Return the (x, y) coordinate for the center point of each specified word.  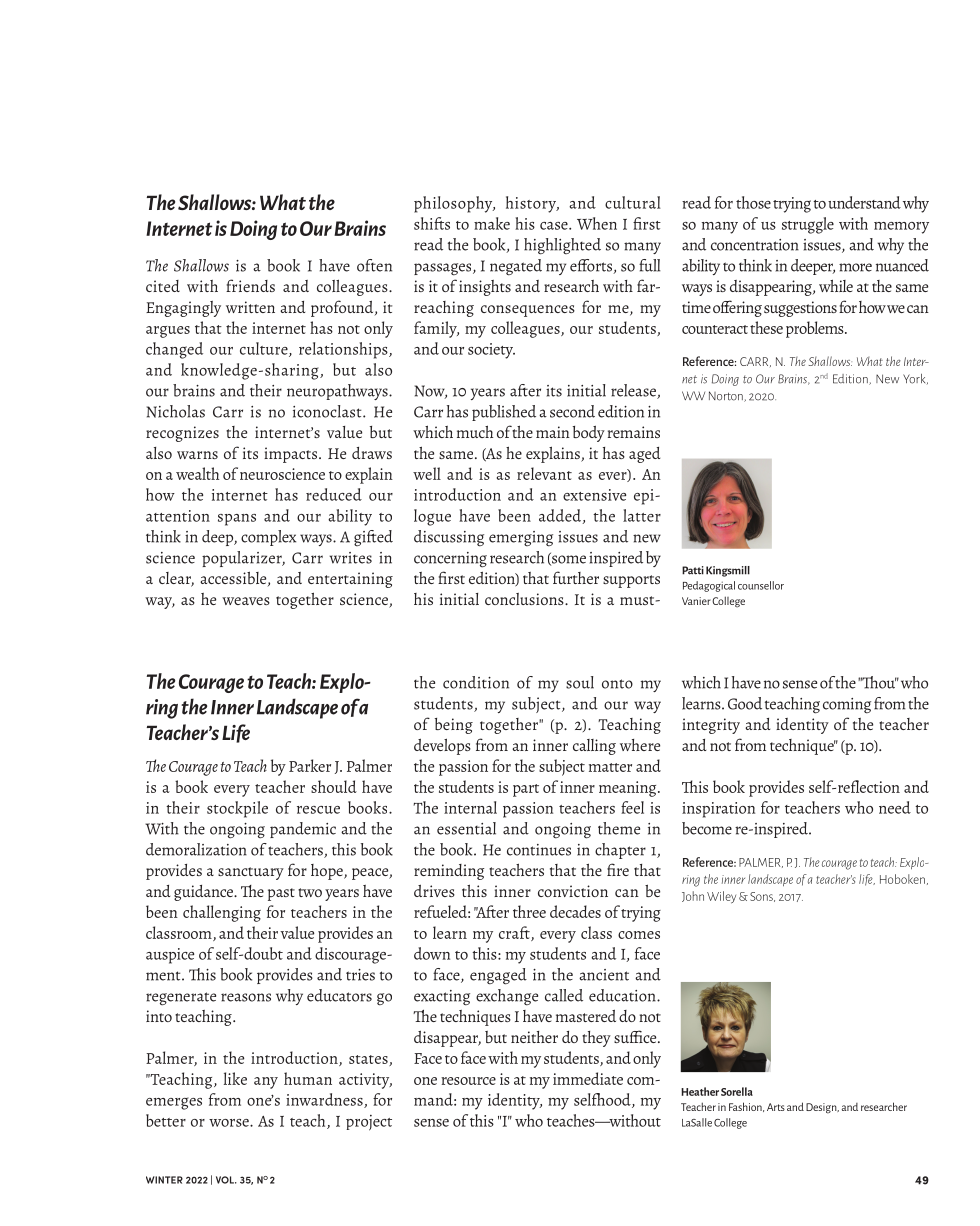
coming (847, 706)
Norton (727, 396)
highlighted (562, 246)
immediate (588, 1078)
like (235, 1078)
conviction (573, 891)
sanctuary (251, 873)
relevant (544, 473)
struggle (808, 225)
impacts (292, 455)
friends (250, 285)
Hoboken (902, 879)
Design (822, 1108)
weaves (246, 601)
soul (580, 682)
